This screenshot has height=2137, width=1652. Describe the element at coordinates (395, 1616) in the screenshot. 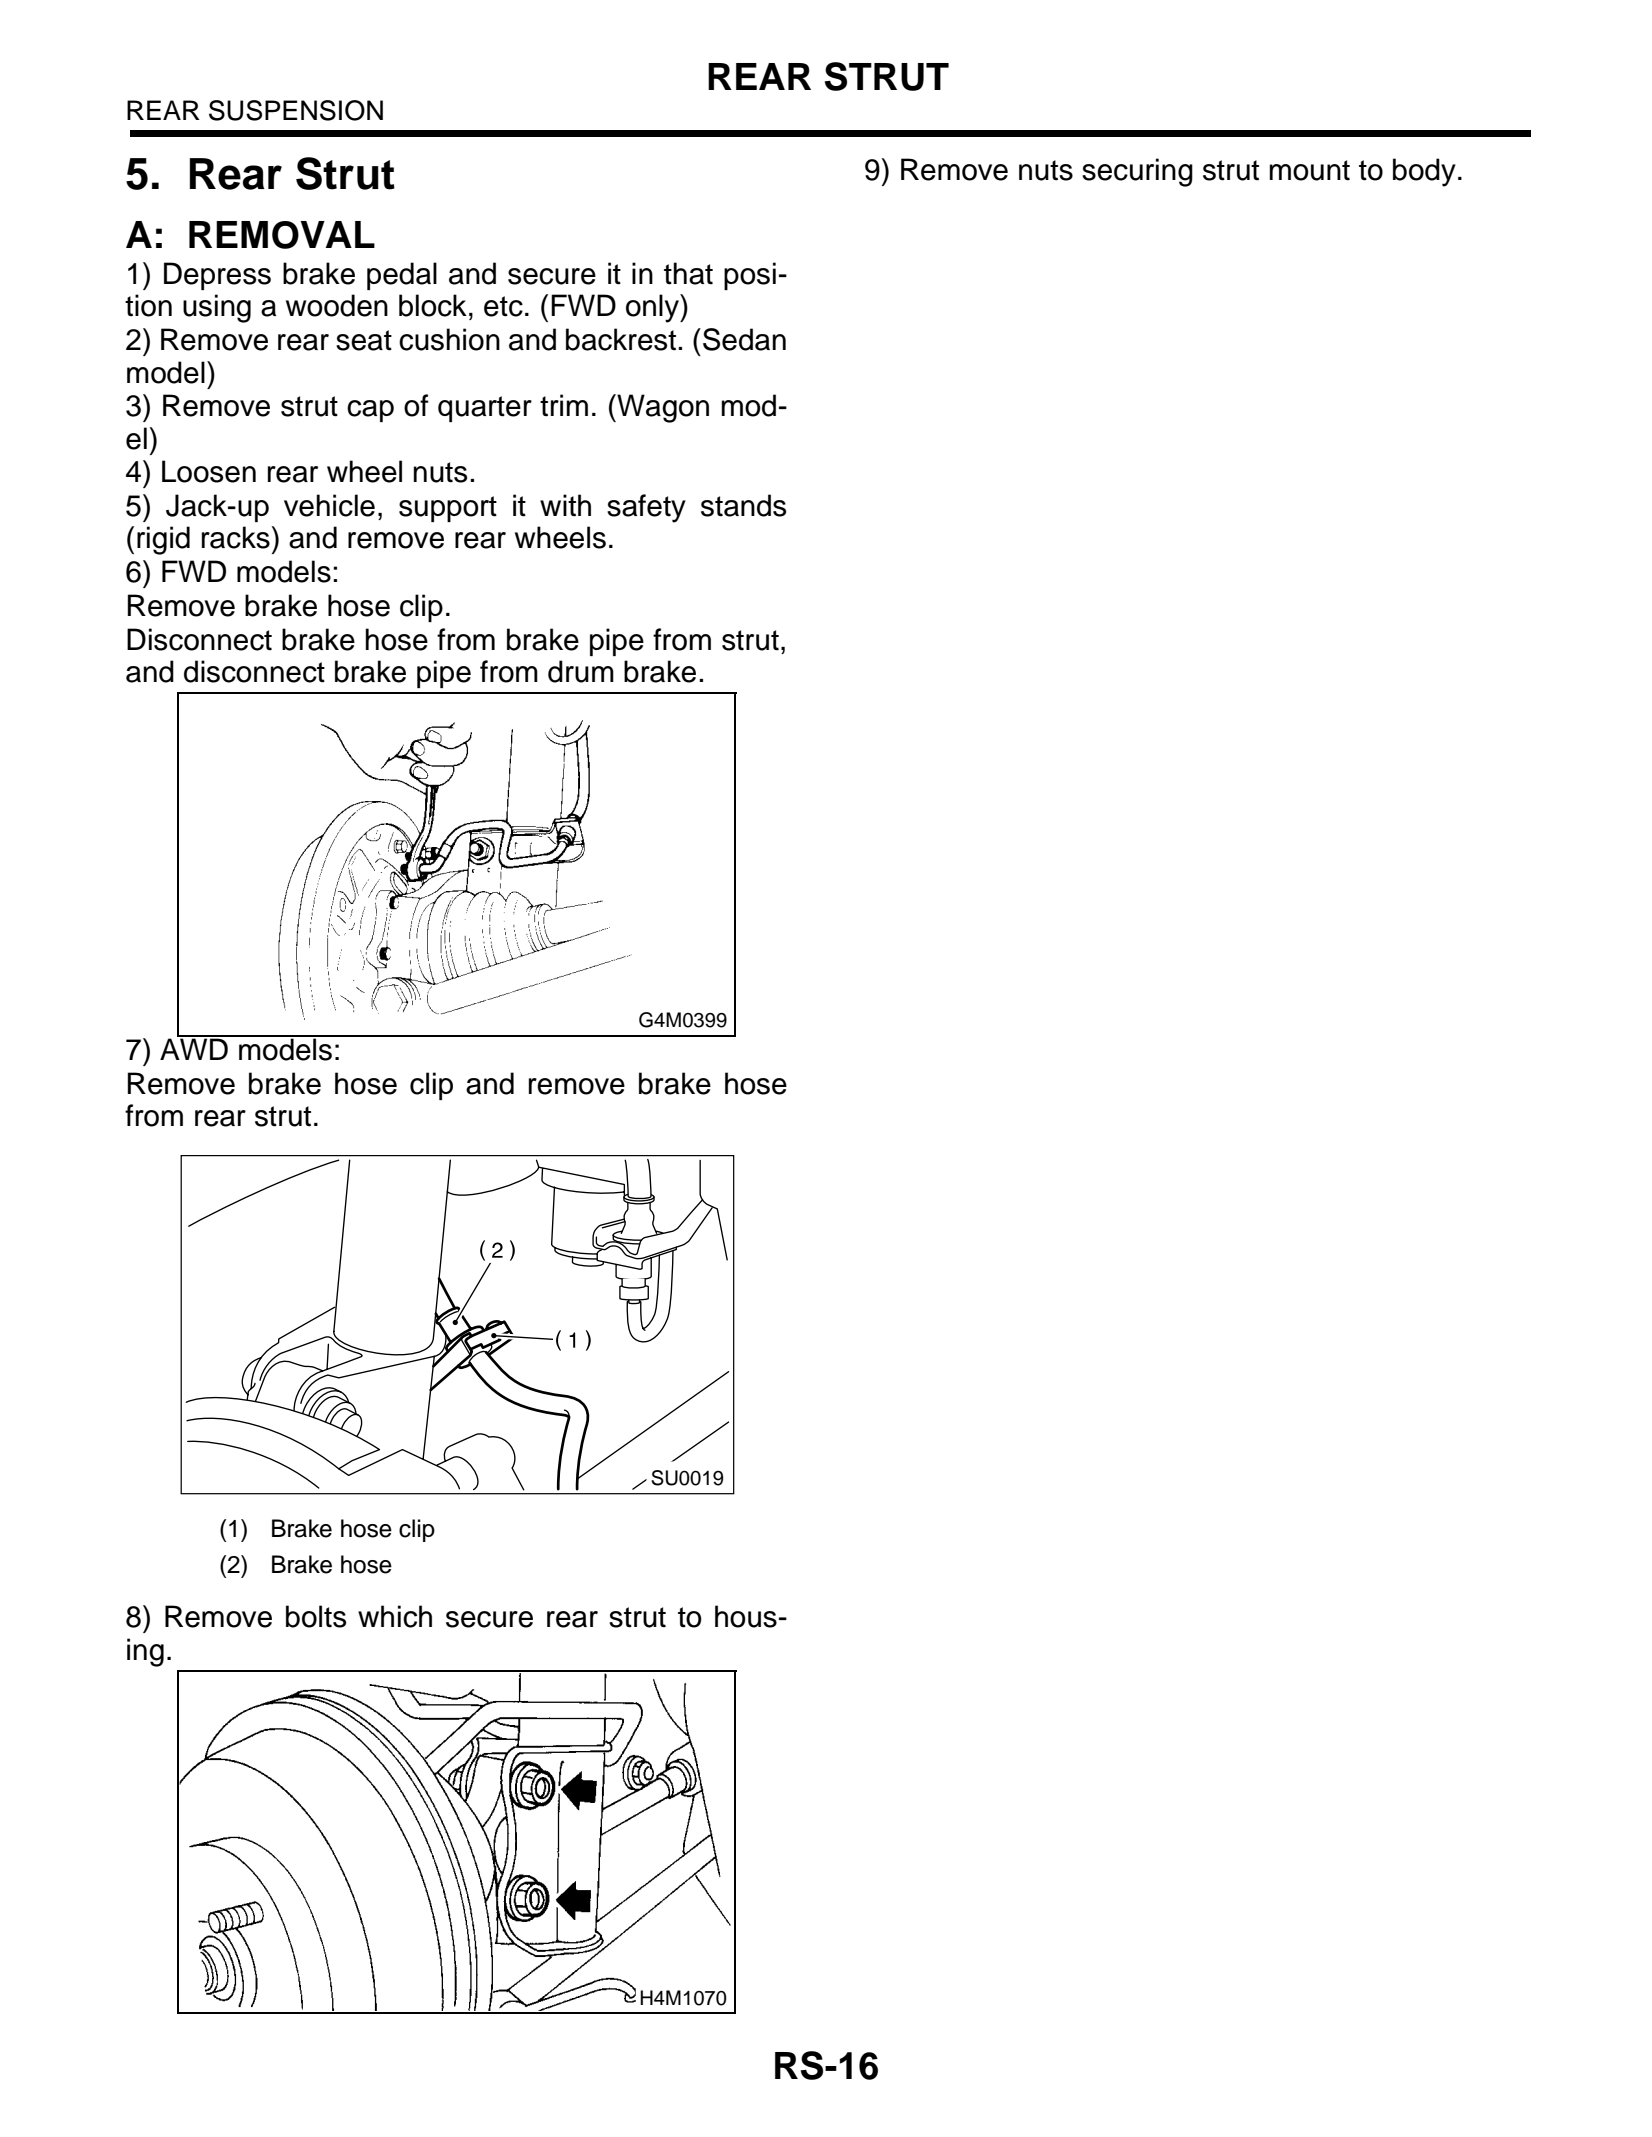

I see `which` at that location.
